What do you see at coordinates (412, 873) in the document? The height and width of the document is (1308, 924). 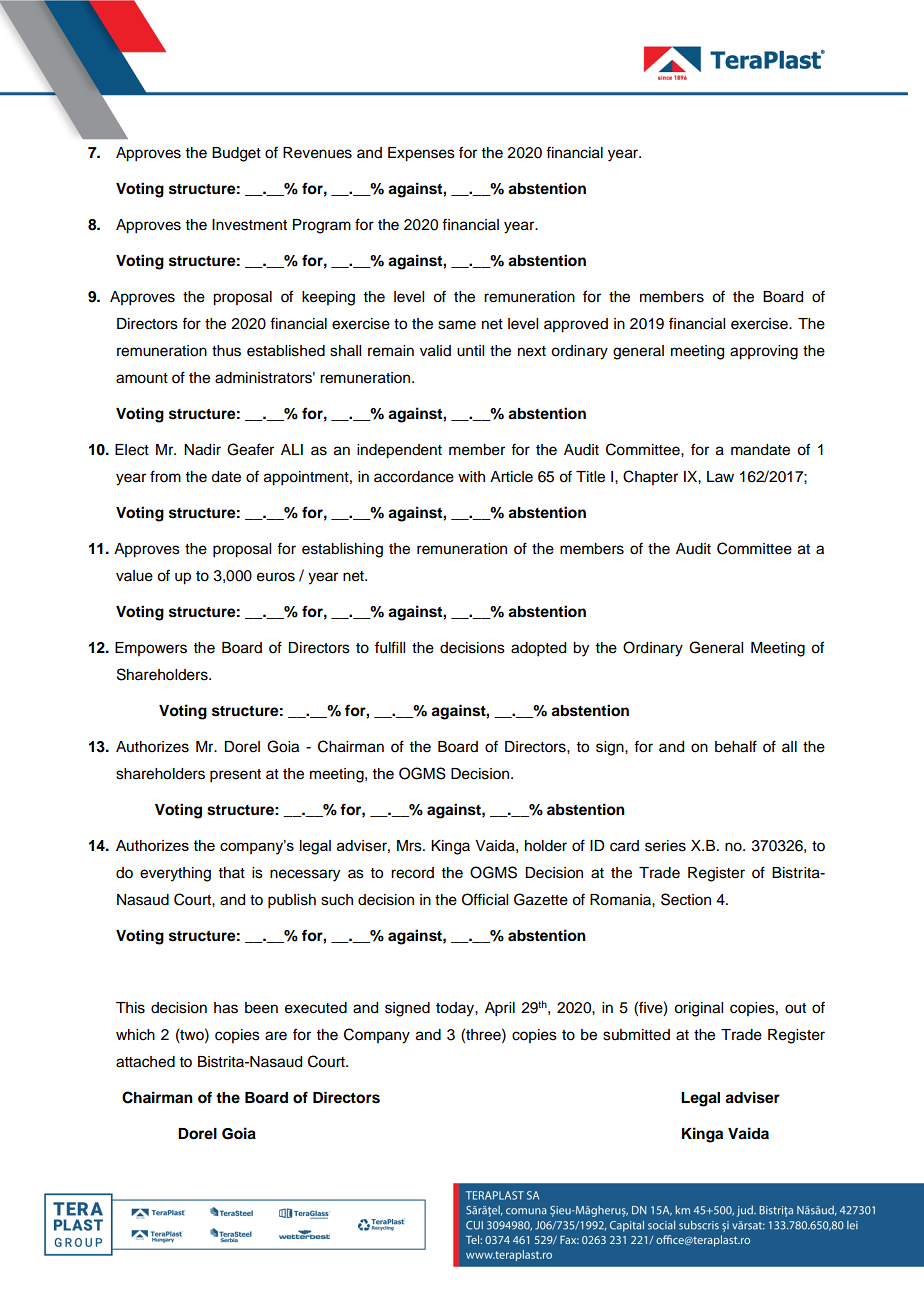 I see `record` at bounding box center [412, 873].
